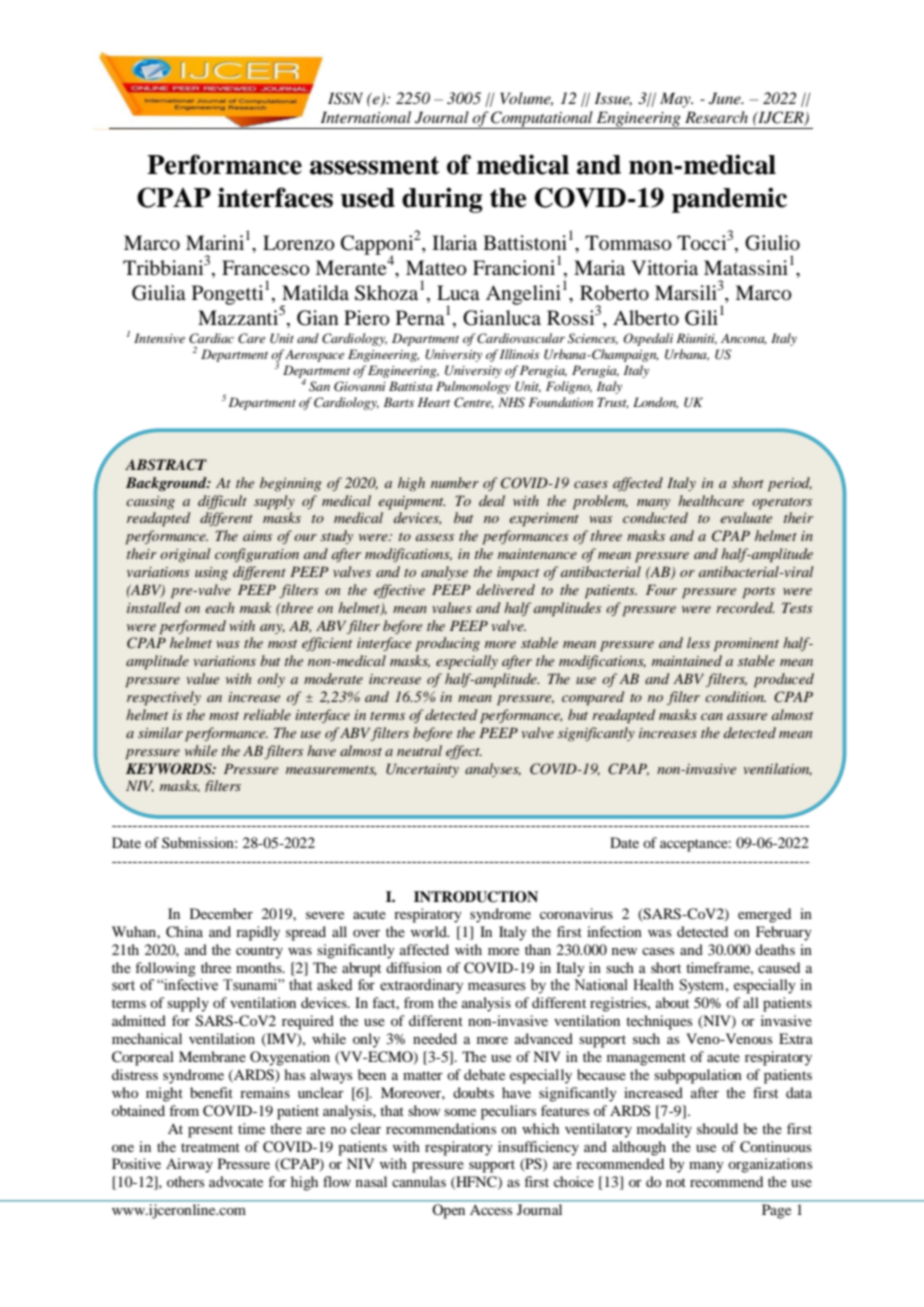  I want to click on Computational, so click(542, 120).
